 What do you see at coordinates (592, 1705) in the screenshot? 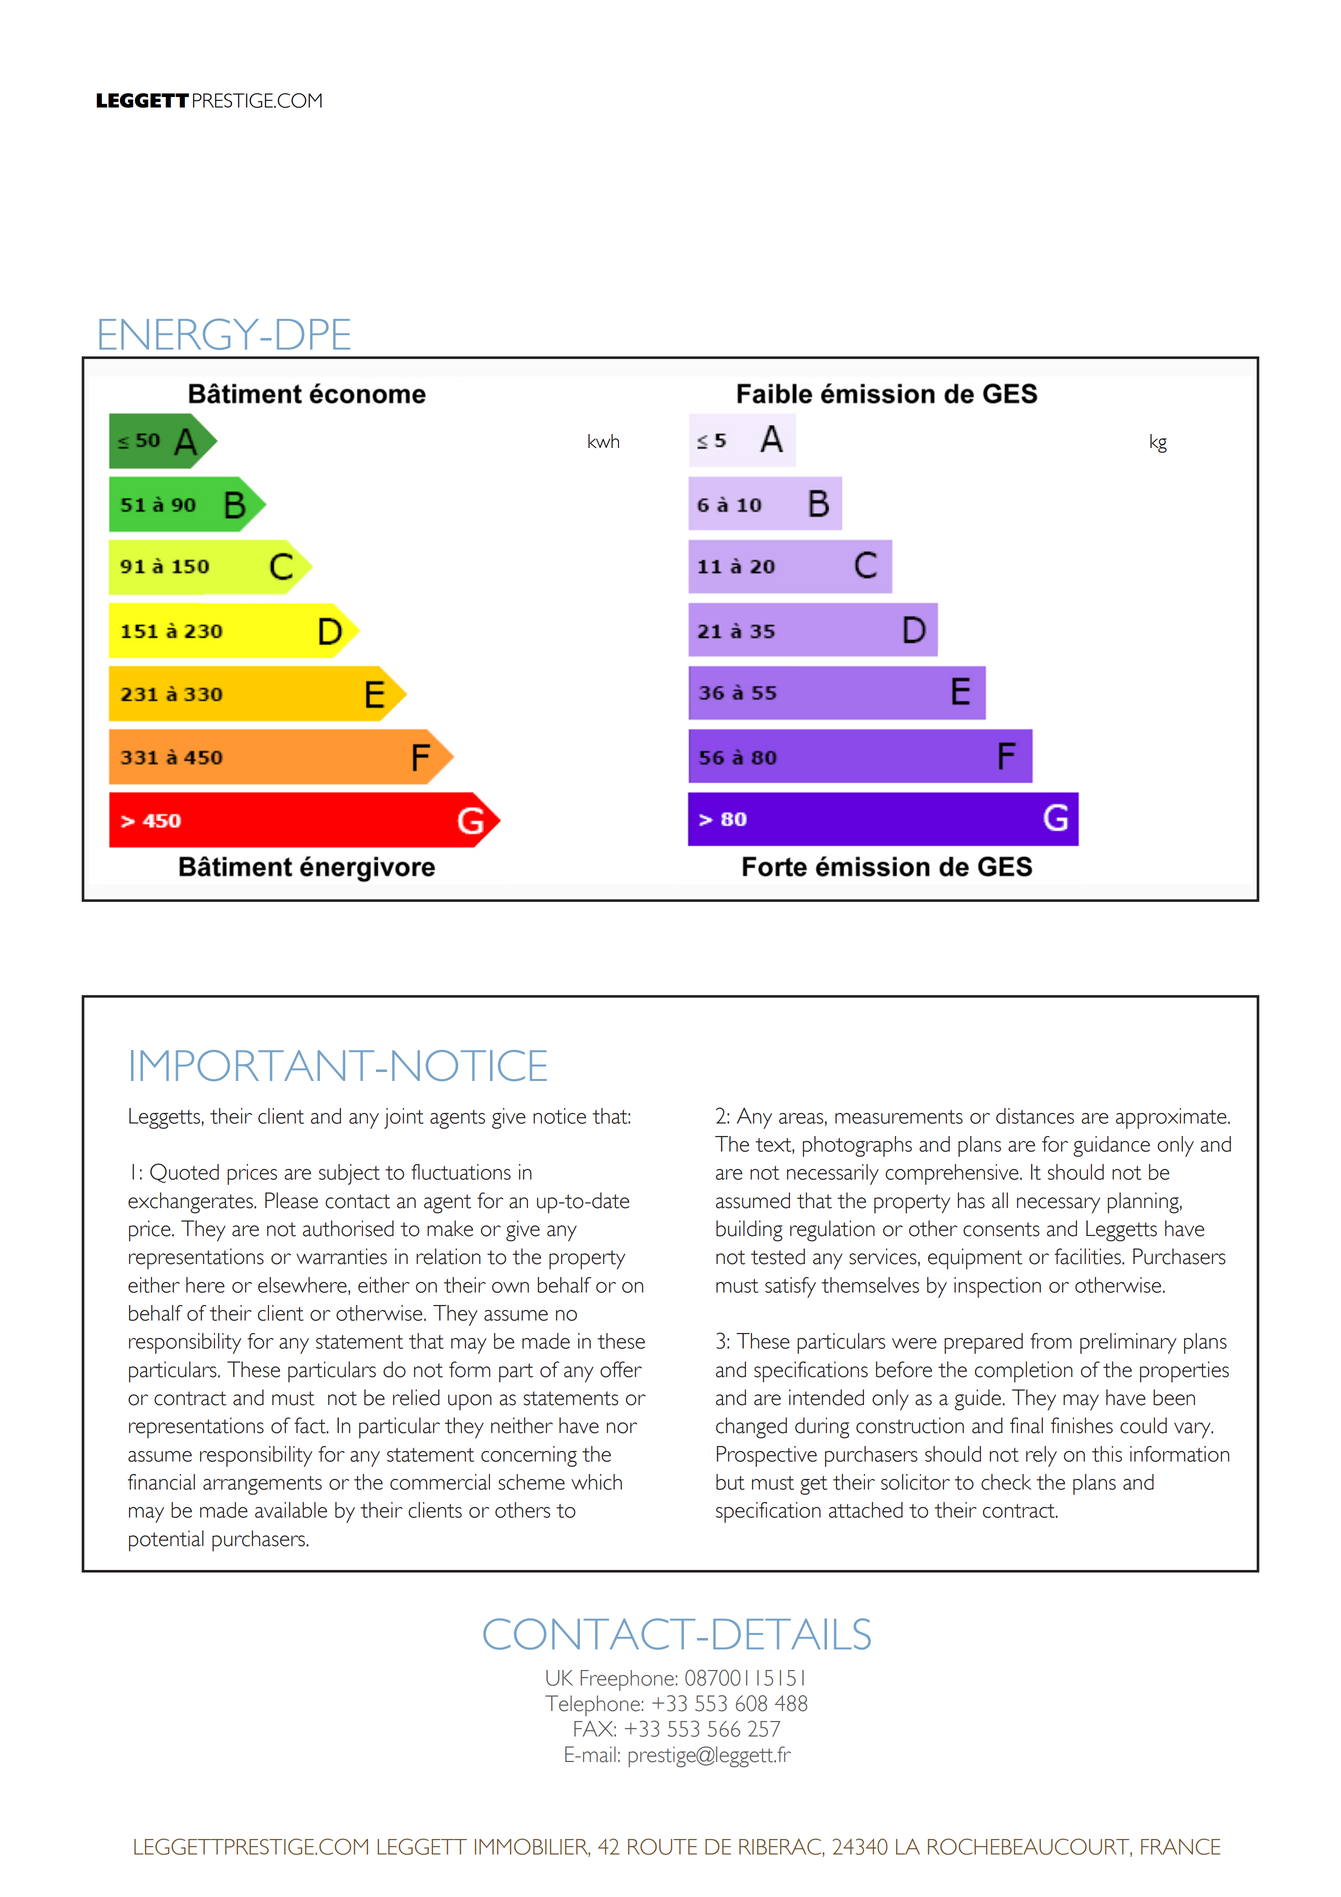
I see `Telephone` at bounding box center [592, 1705].
